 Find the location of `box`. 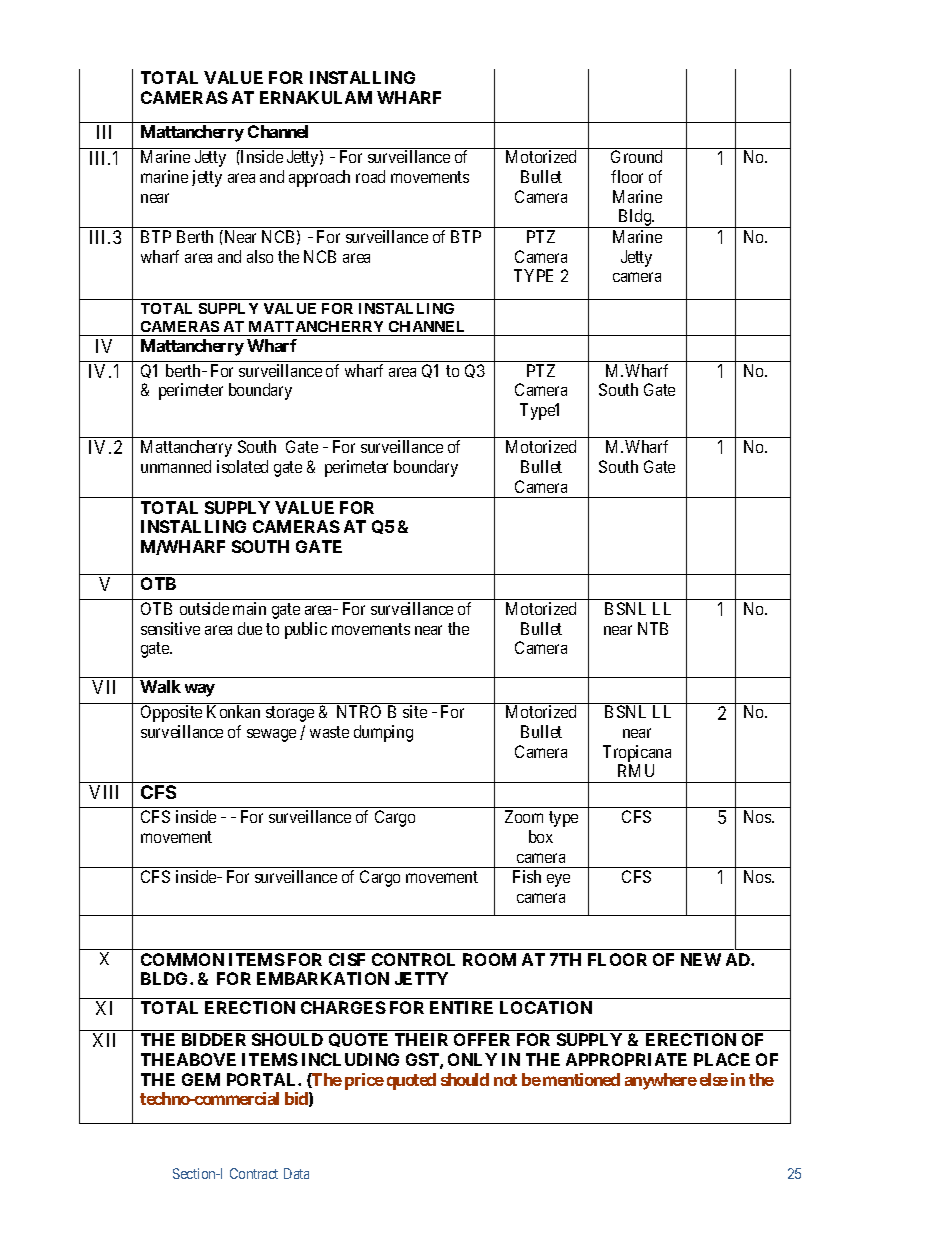

box is located at coordinates (541, 836).
